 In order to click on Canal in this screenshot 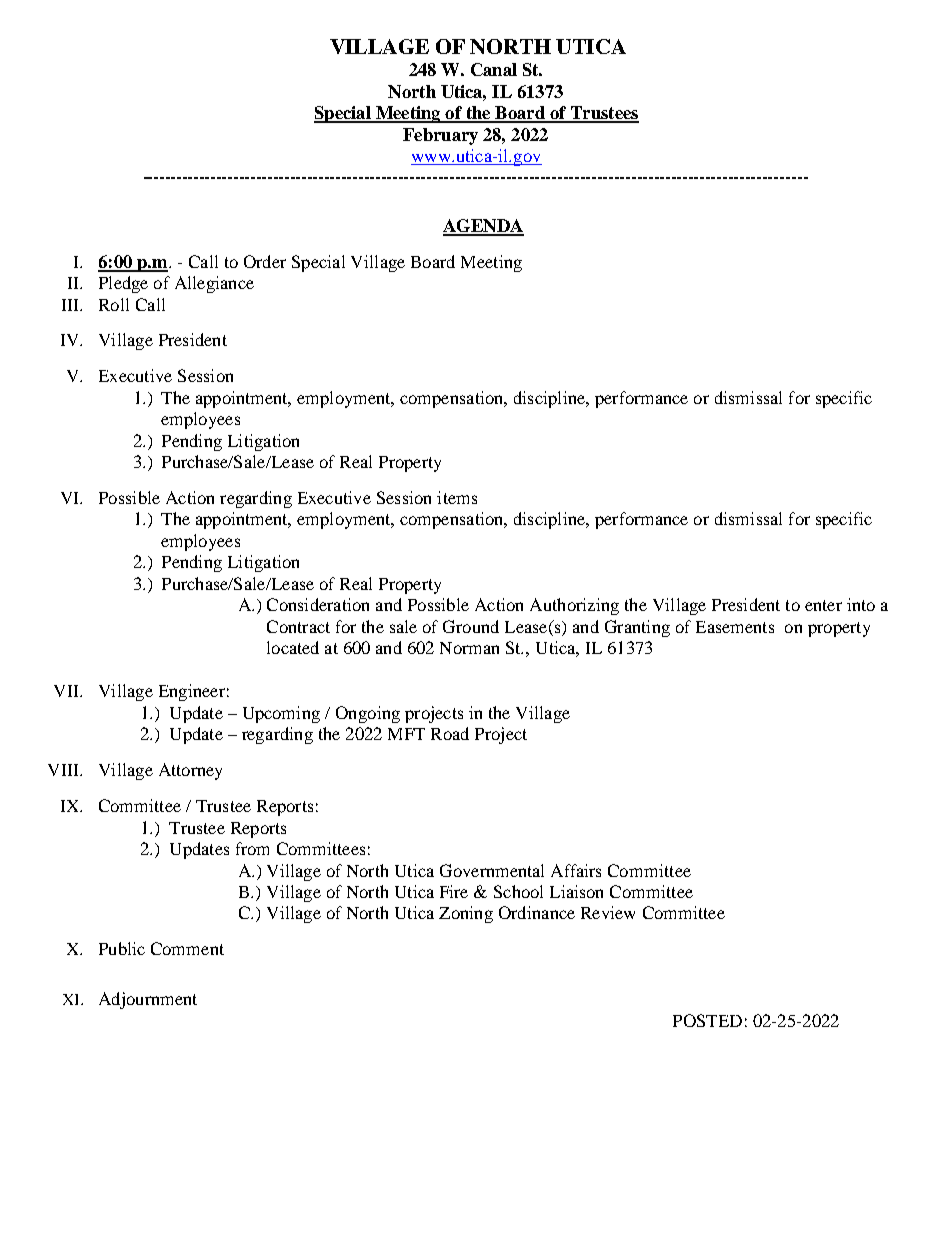, I will do `click(494, 69)`.
